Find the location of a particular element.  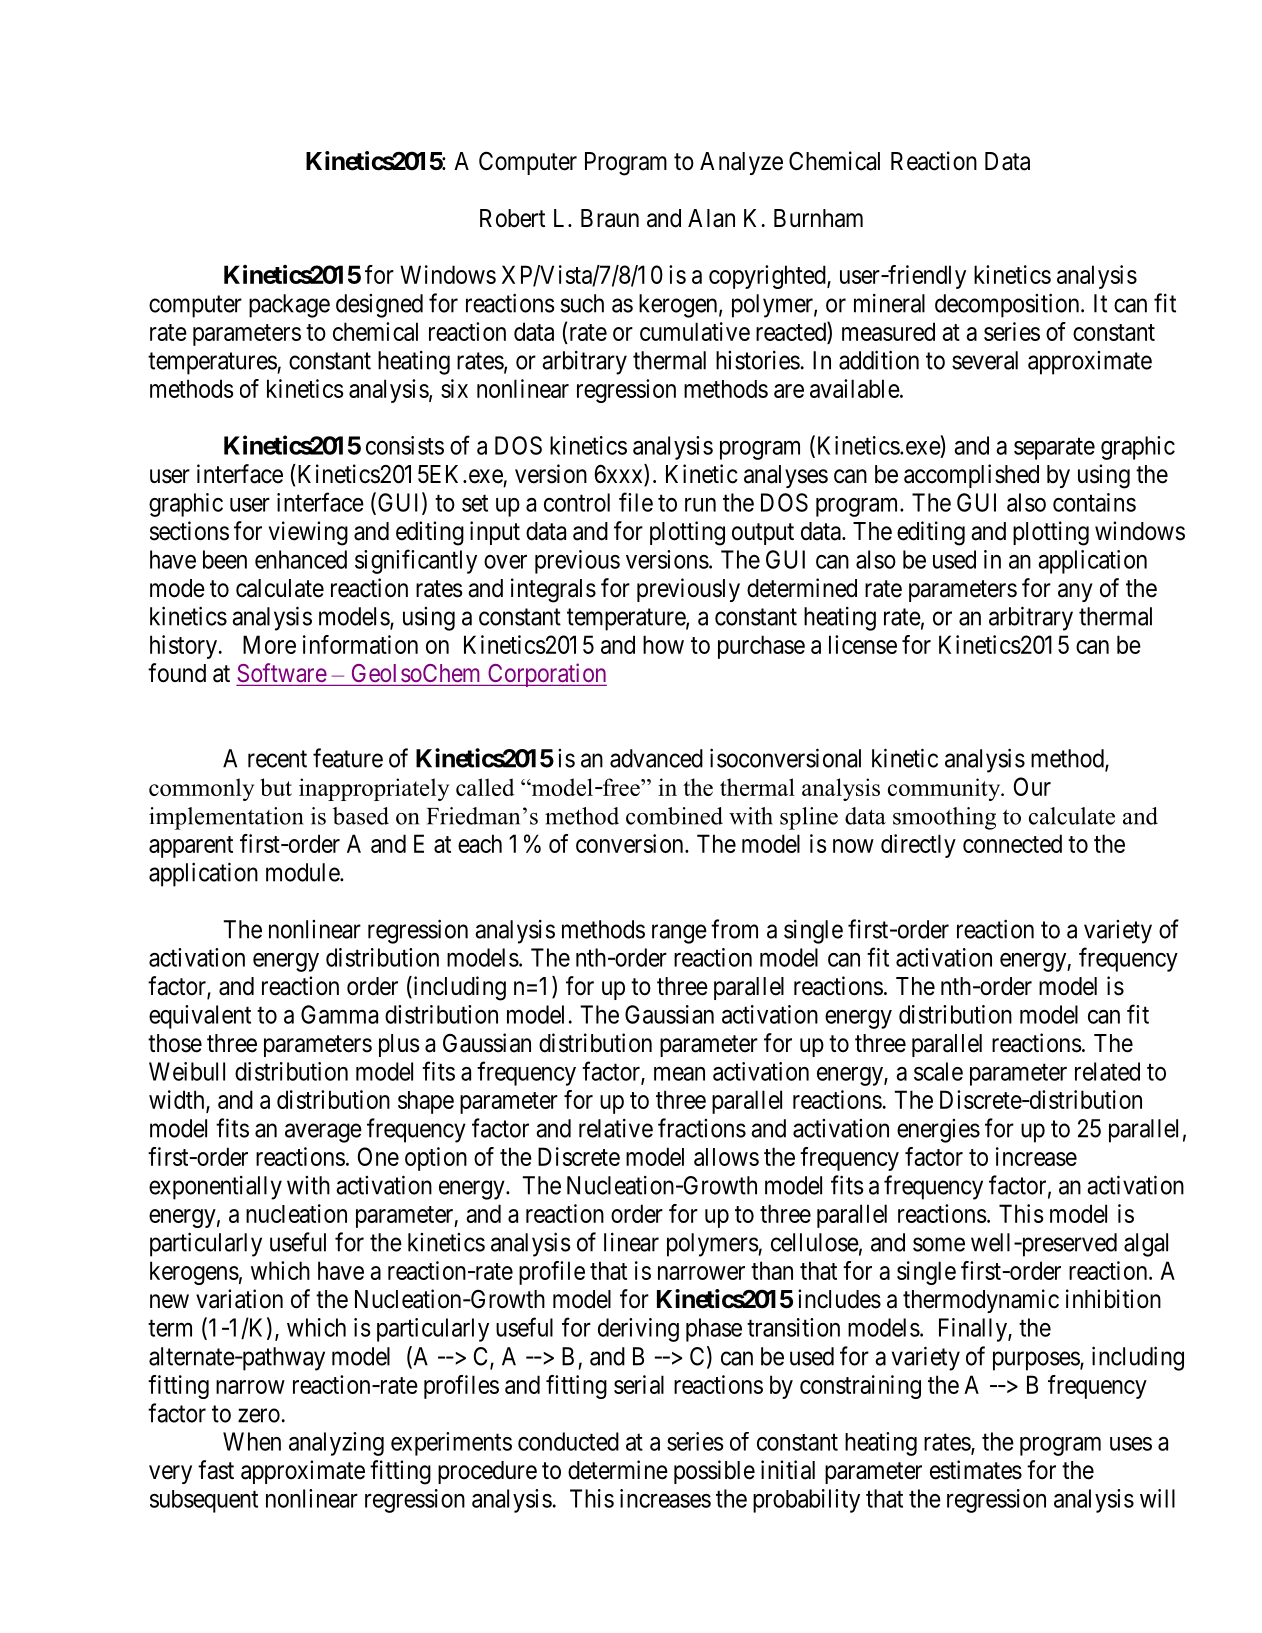

decomposition is located at coordinates (1008, 305).
